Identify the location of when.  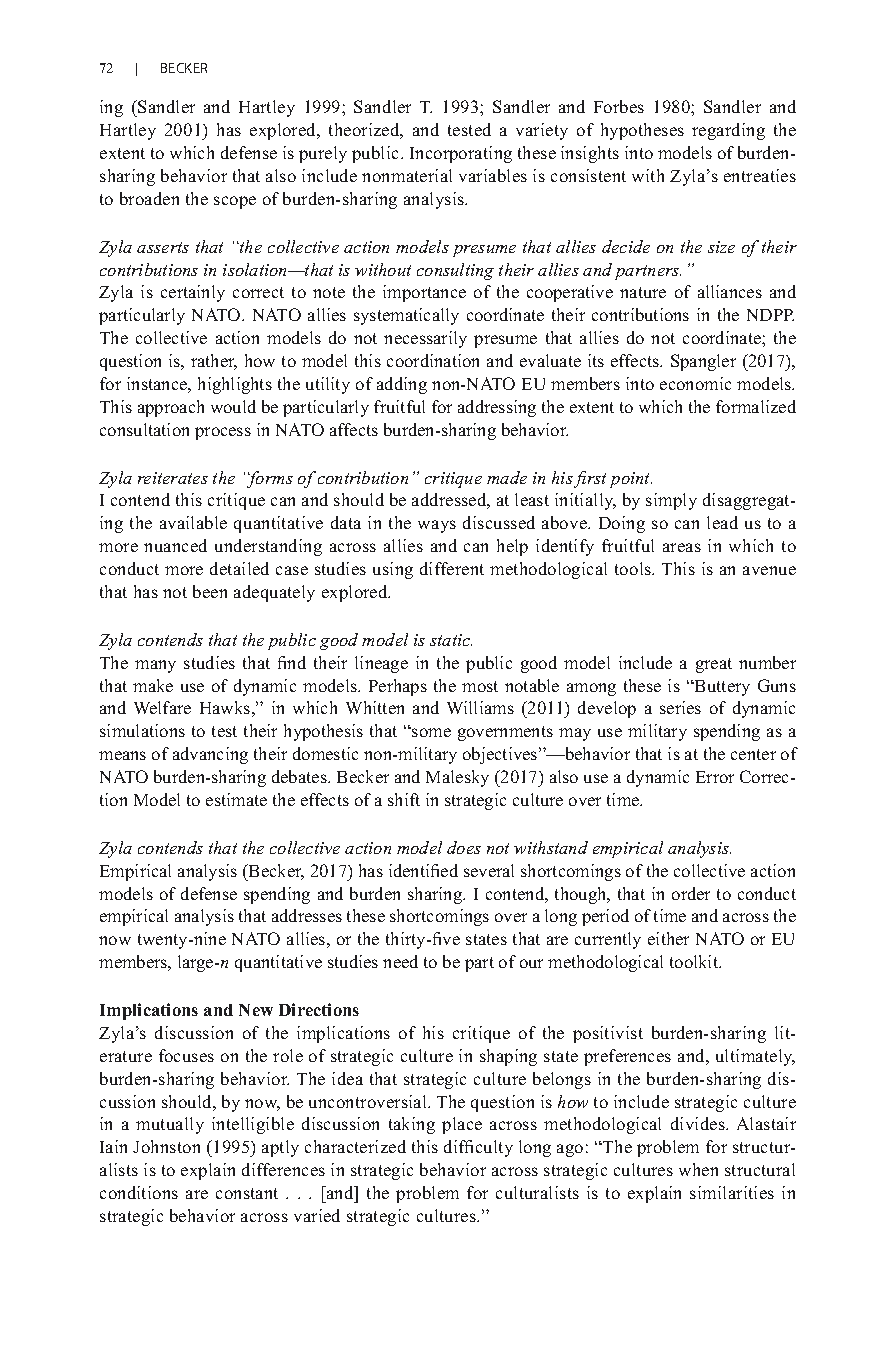
(698, 1169).
